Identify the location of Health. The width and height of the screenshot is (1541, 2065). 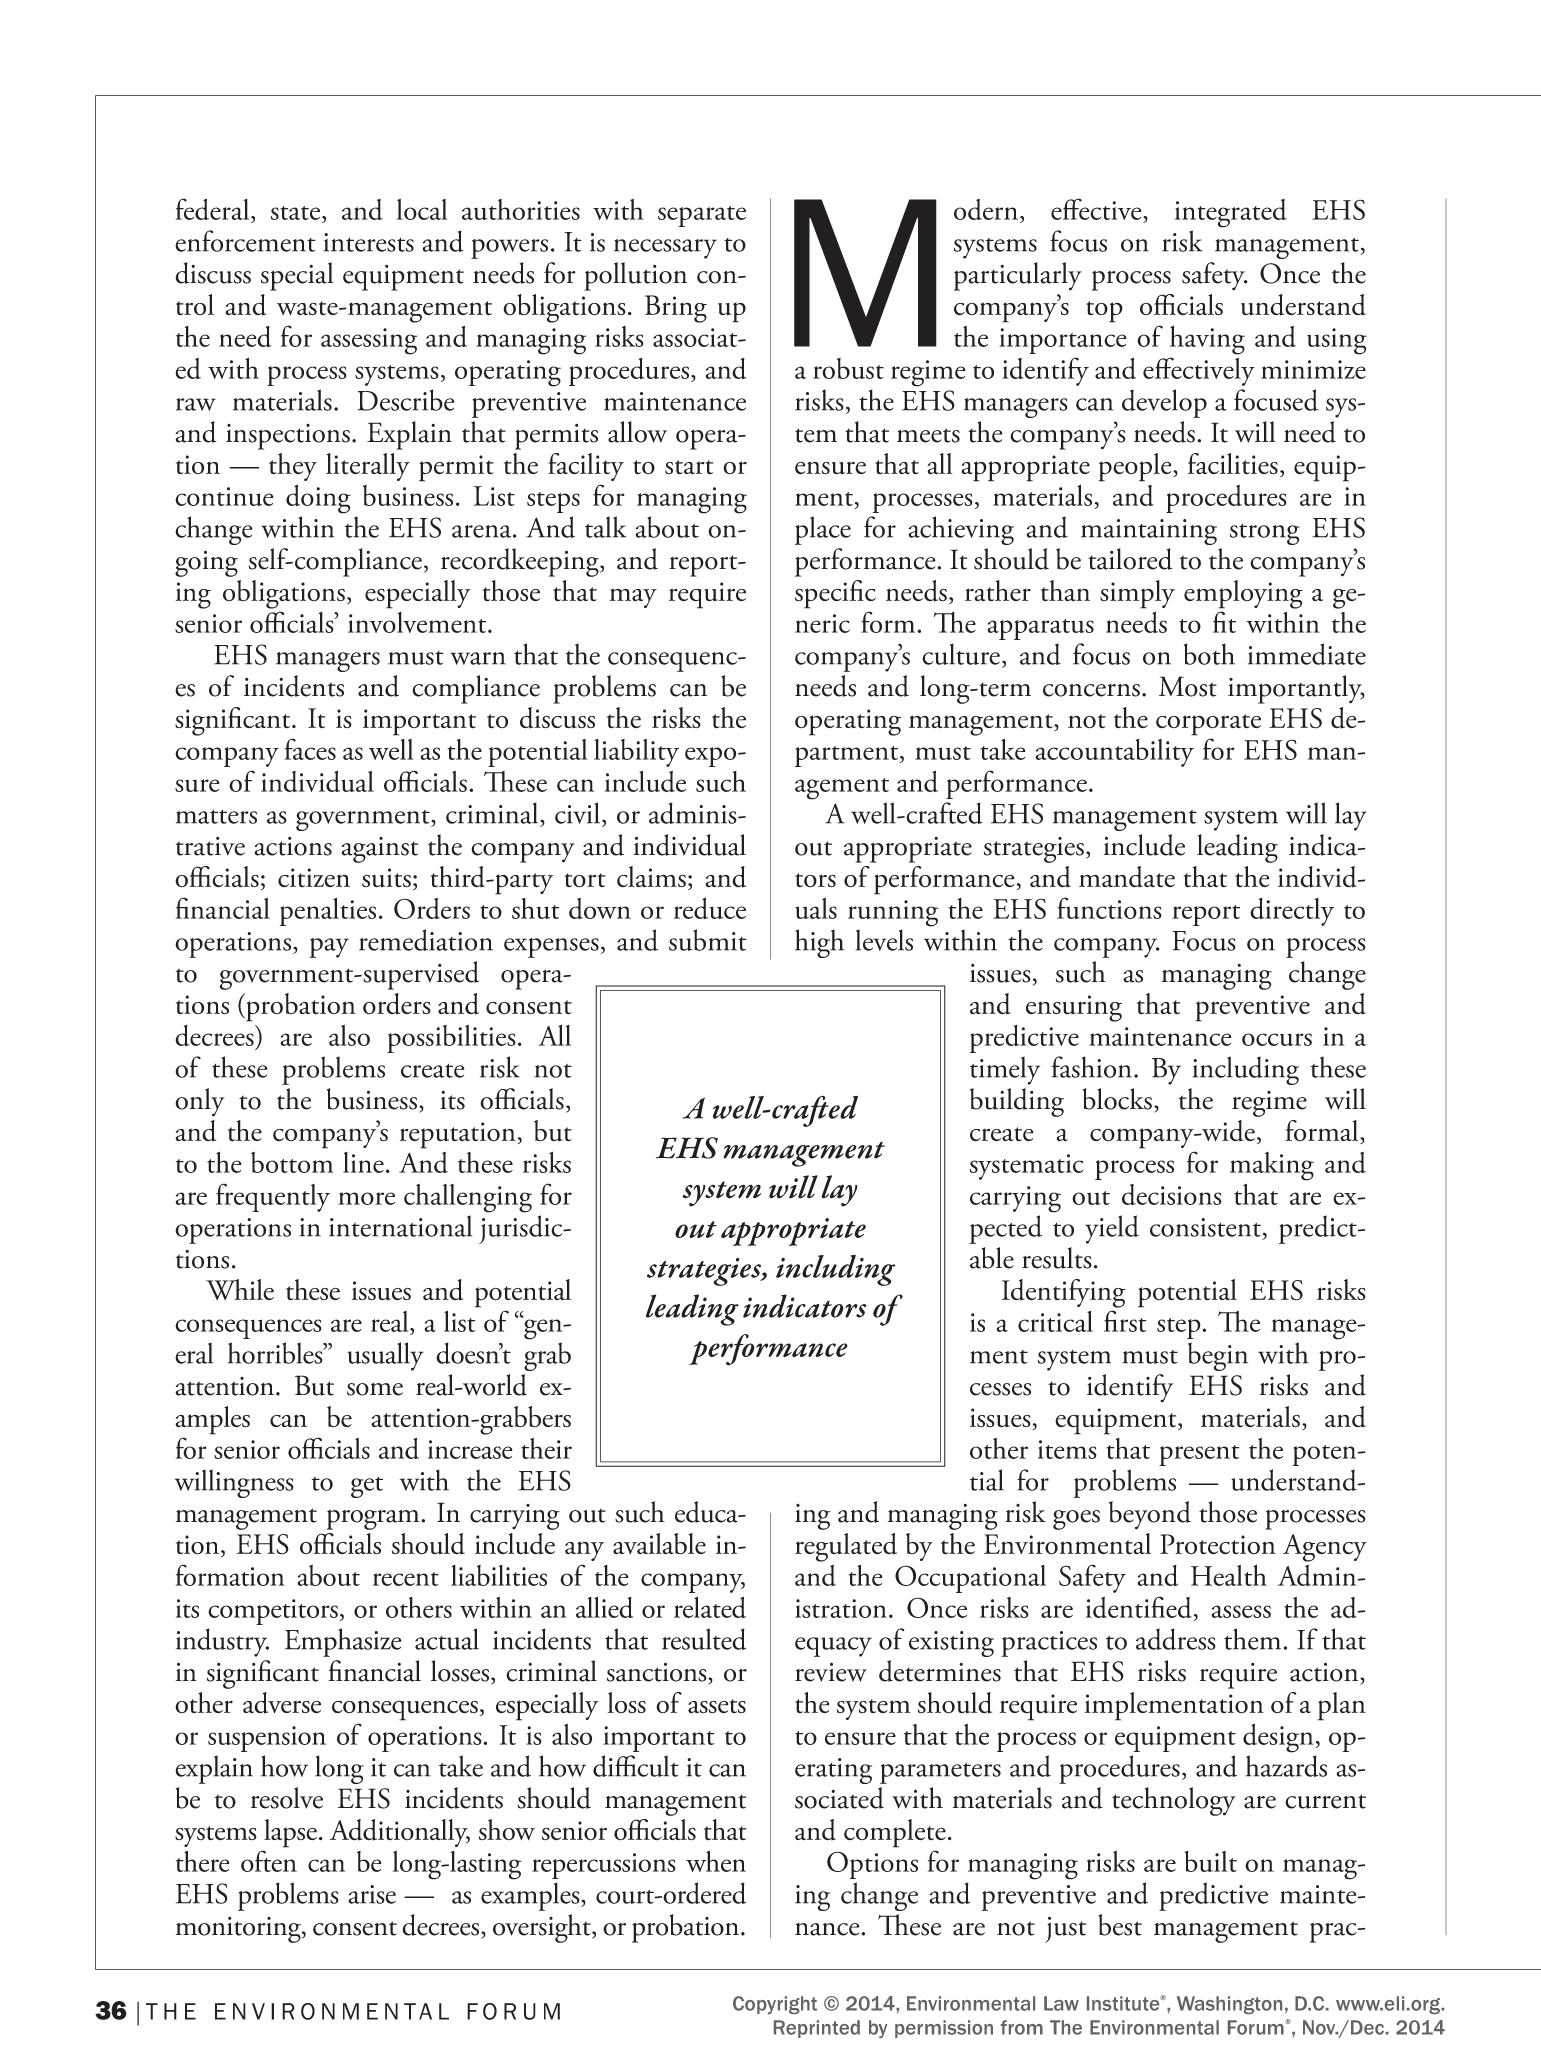
(1229, 1575).
